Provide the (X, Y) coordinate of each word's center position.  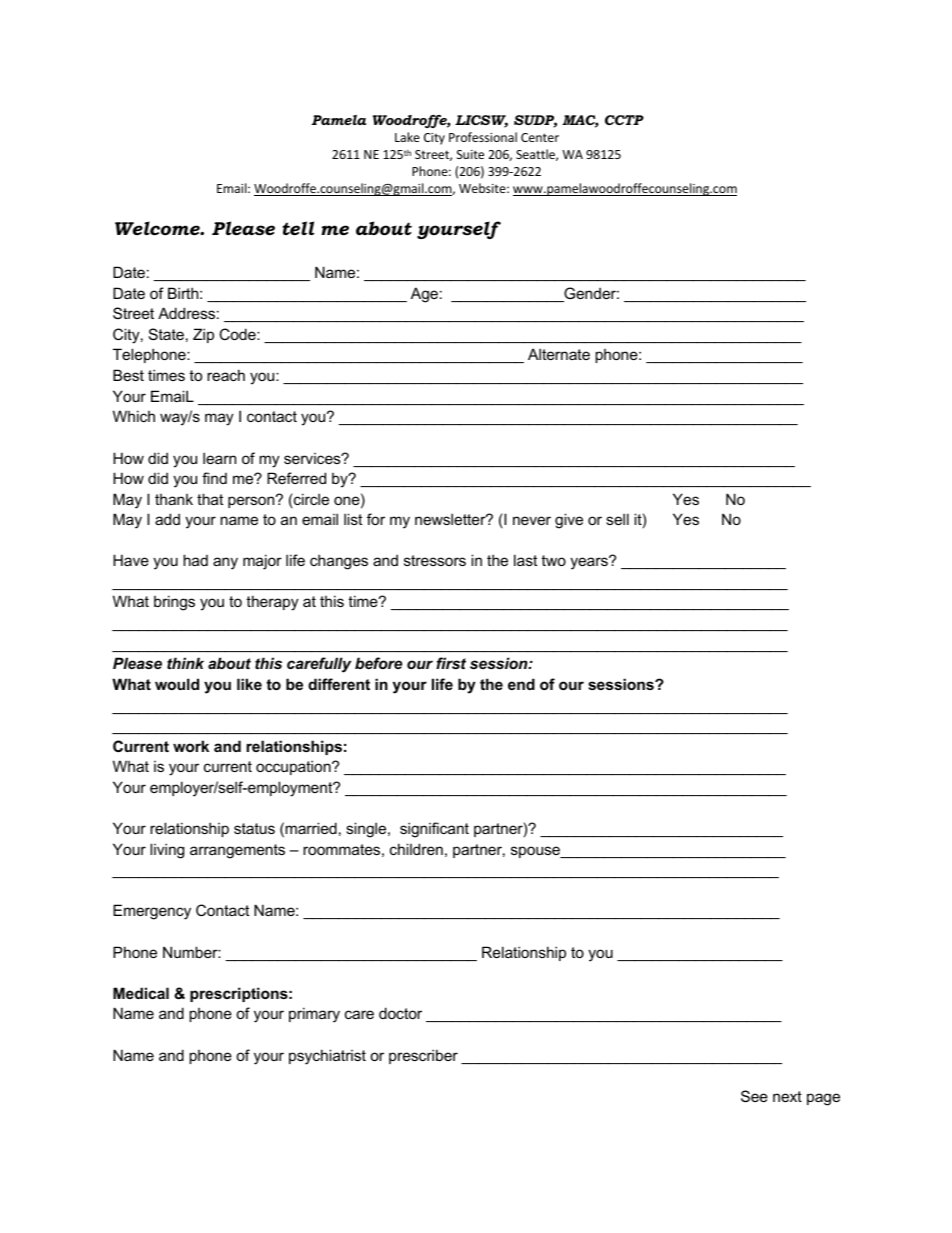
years (590, 563)
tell (298, 228)
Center (540, 137)
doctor (400, 1013)
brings (174, 603)
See (754, 1096)
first (451, 663)
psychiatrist (327, 1057)
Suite (470, 154)
